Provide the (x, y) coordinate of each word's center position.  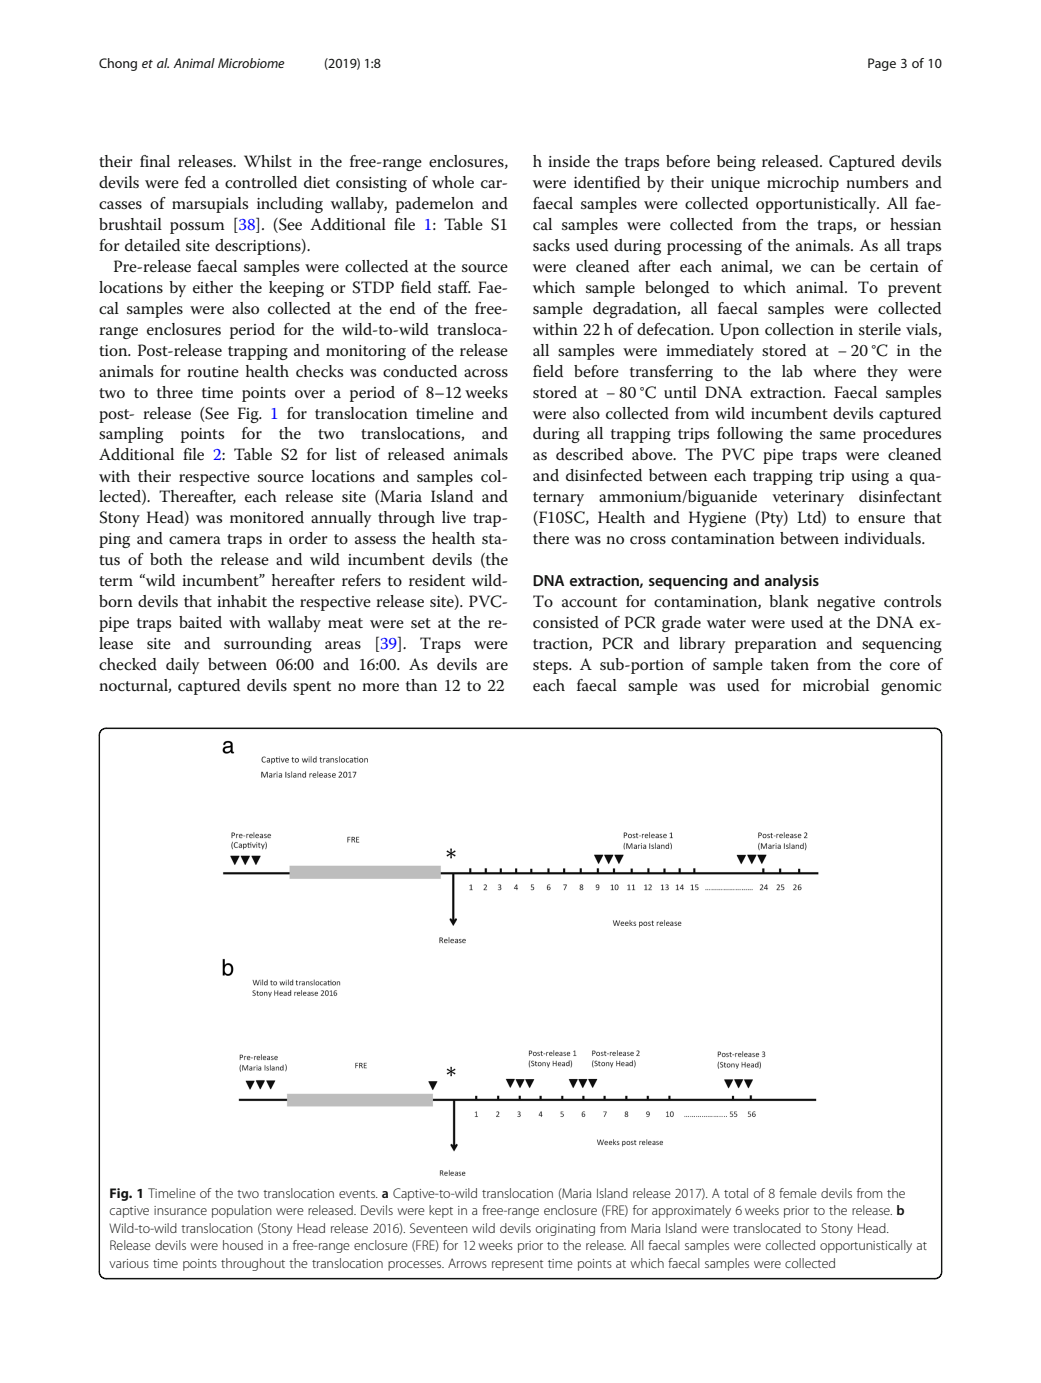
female (798, 1193)
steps (551, 667)
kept (441, 1211)
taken (790, 664)
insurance (180, 1210)
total (736, 1193)
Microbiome (251, 63)
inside (569, 161)
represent (518, 1265)
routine (213, 371)
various (129, 1263)
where (834, 371)
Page (882, 64)
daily (183, 666)
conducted (420, 371)
